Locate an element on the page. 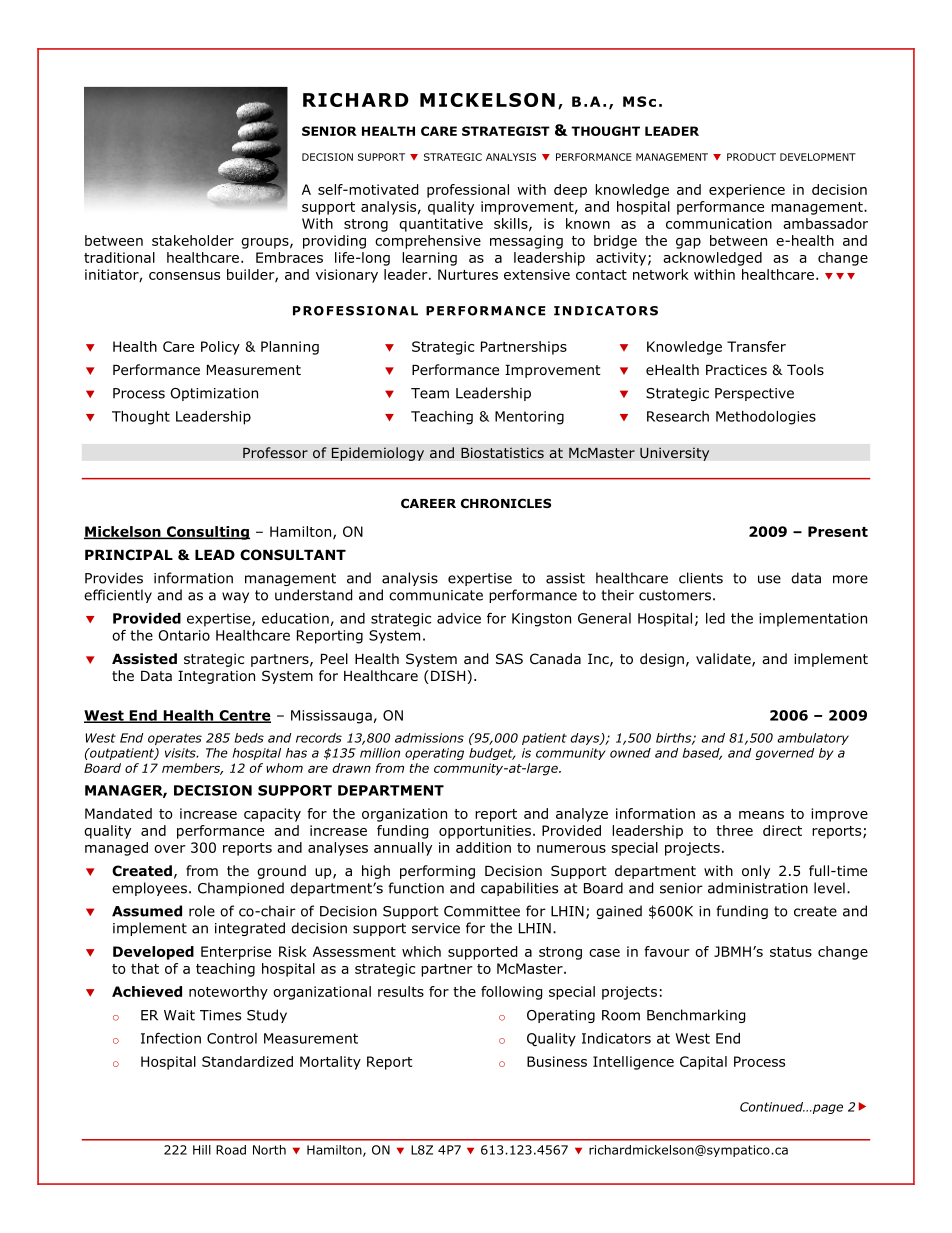  Optimization is located at coordinates (214, 394).
